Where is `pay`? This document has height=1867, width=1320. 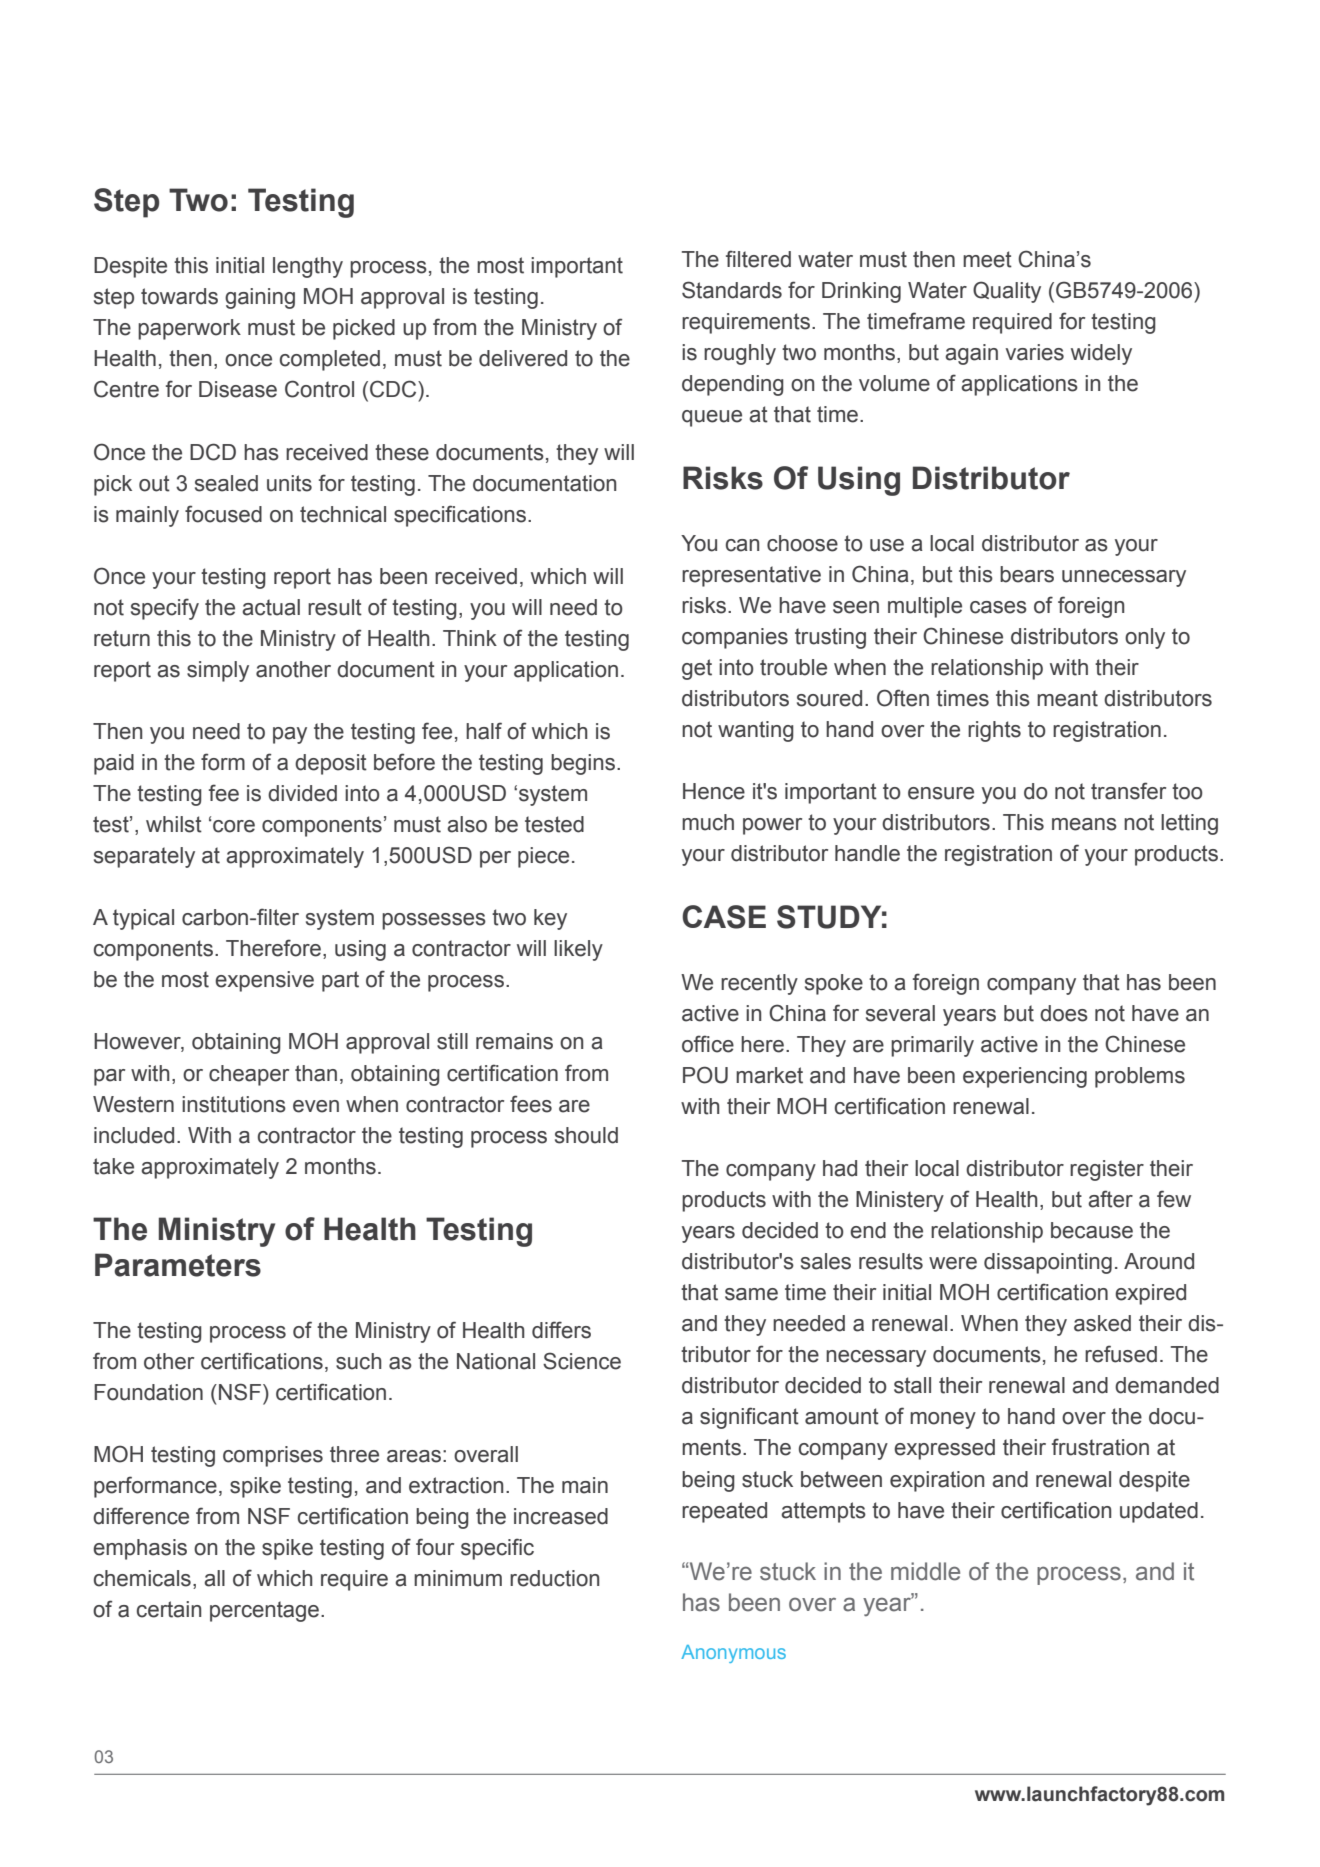 pay is located at coordinates (290, 735).
